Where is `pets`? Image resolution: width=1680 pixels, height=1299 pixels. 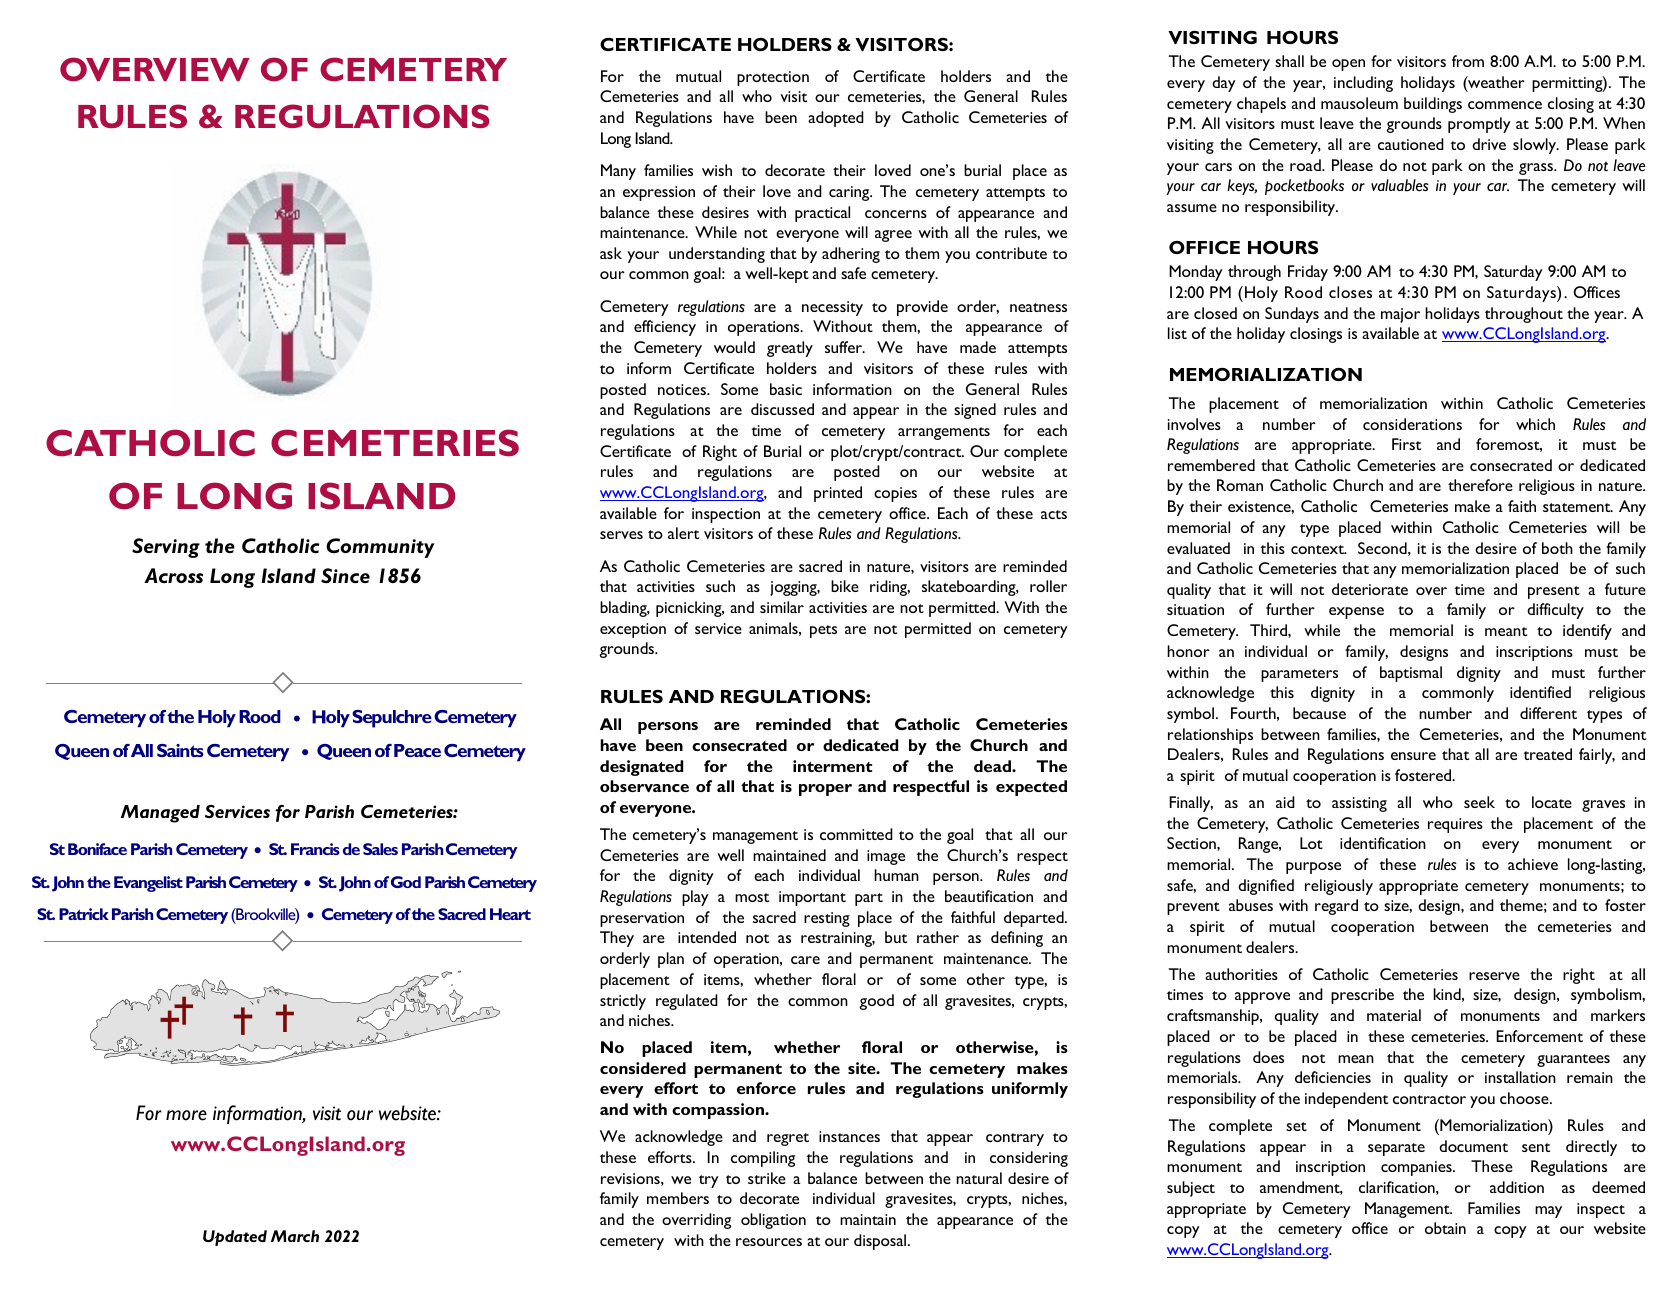
pets is located at coordinates (823, 631).
